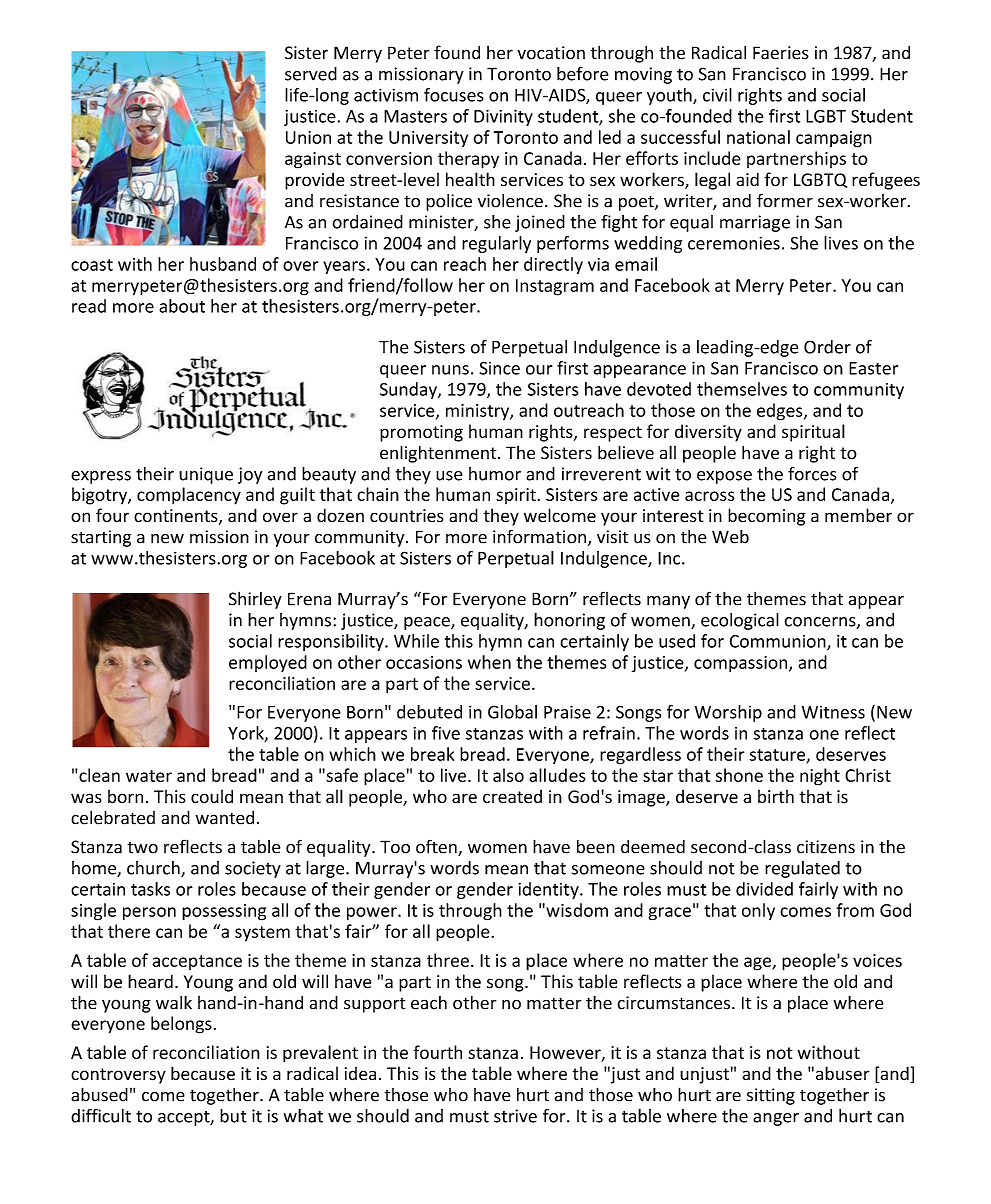  What do you see at coordinates (827, 347) in the document?
I see `Order` at bounding box center [827, 347].
